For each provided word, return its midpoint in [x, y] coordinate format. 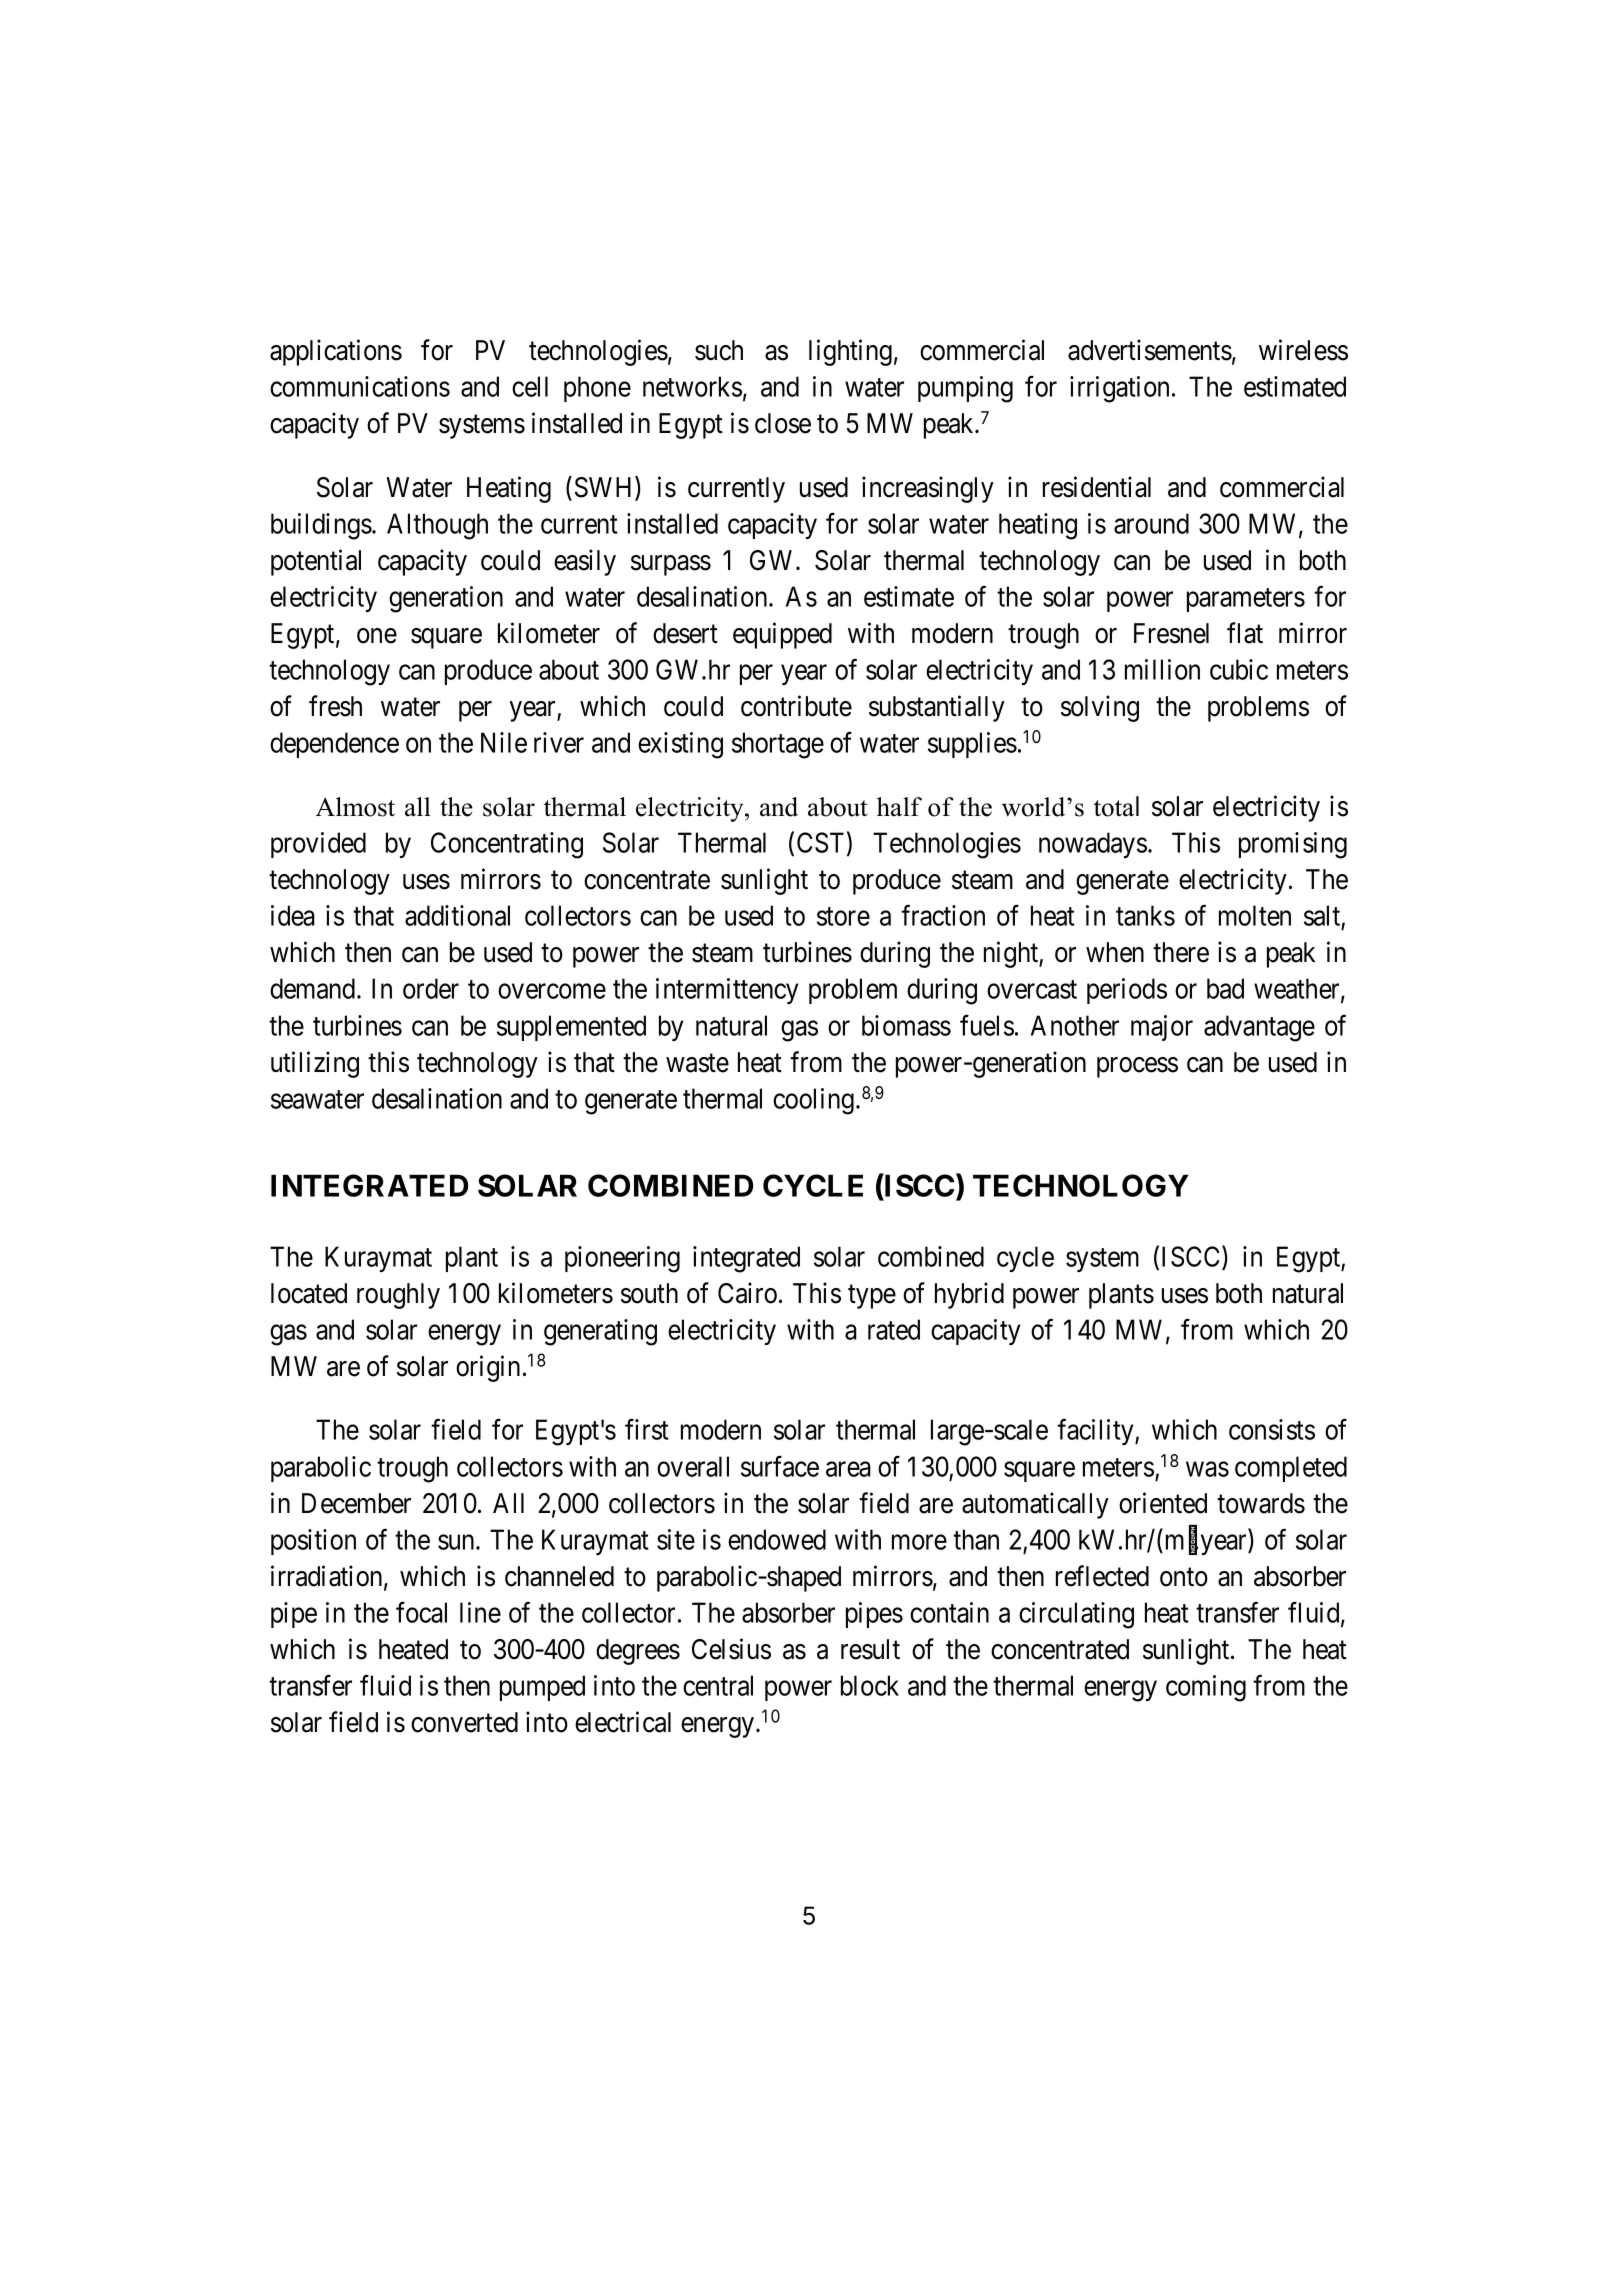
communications [360, 386]
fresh [335, 706]
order [431, 988]
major [1162, 1028]
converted [464, 1722]
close [783, 423]
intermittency [727, 991]
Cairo [747, 1293]
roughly [398, 1296]
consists [1272, 1429]
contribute [796, 706]
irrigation [1119, 389]
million [1162, 669]
